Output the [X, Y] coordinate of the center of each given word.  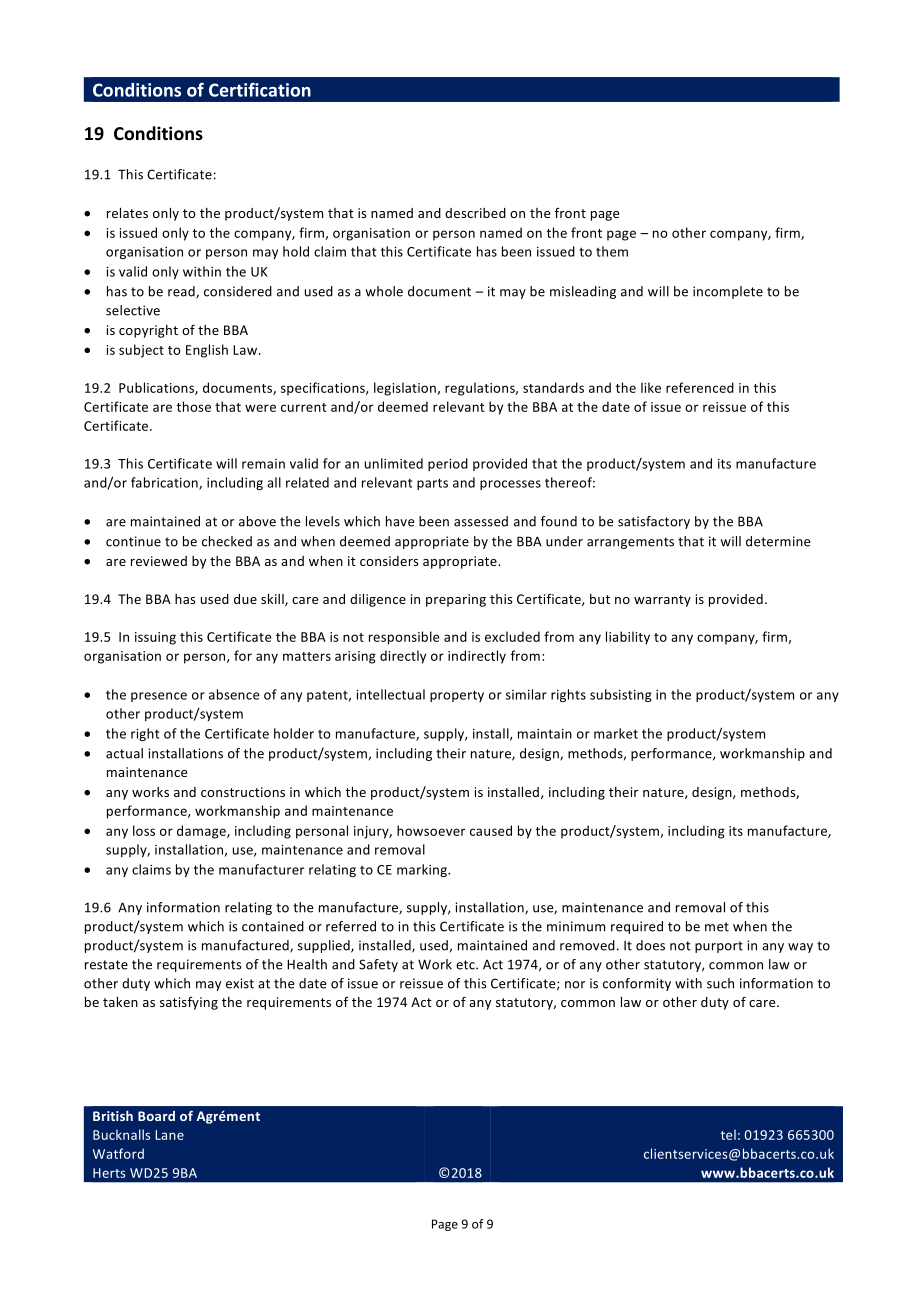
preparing [456, 600]
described [475, 213]
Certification [260, 90]
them [612, 251]
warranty [662, 601]
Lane [169, 1135]
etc [466, 965]
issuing [155, 638]
